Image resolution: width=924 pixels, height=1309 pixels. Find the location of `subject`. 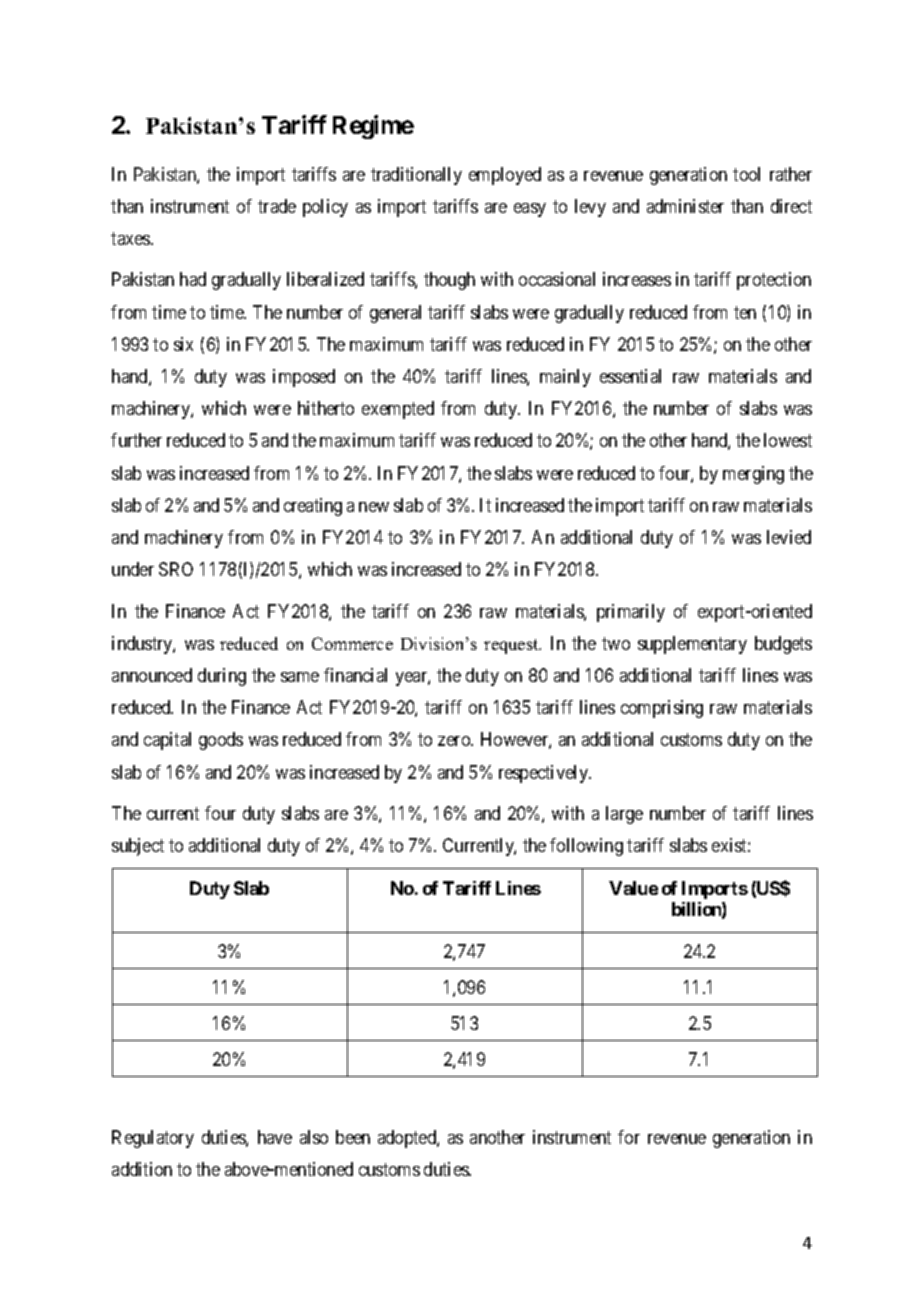

subject is located at coordinates (138, 847).
